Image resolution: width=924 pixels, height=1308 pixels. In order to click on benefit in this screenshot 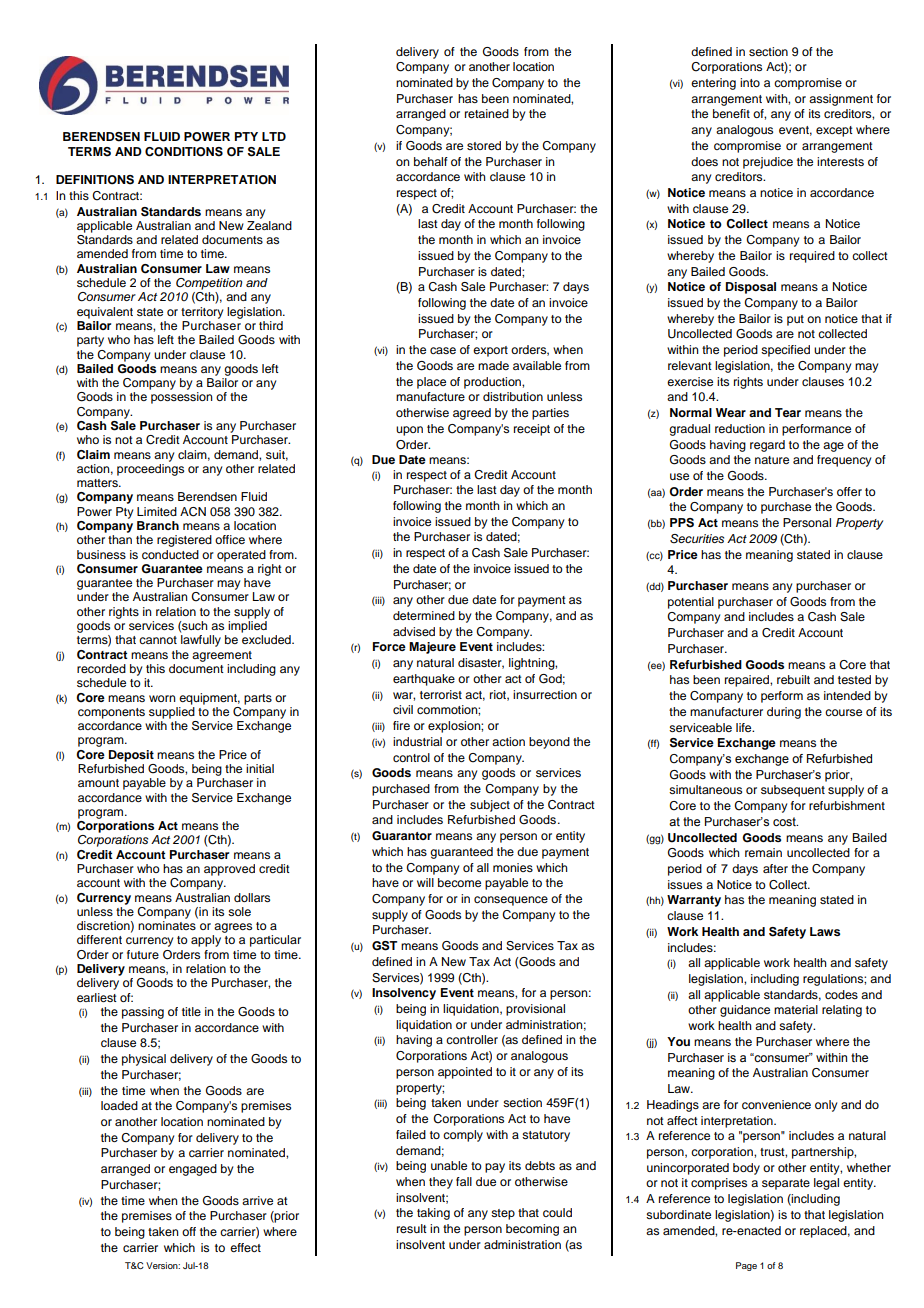, I will do `click(731, 113)`.
